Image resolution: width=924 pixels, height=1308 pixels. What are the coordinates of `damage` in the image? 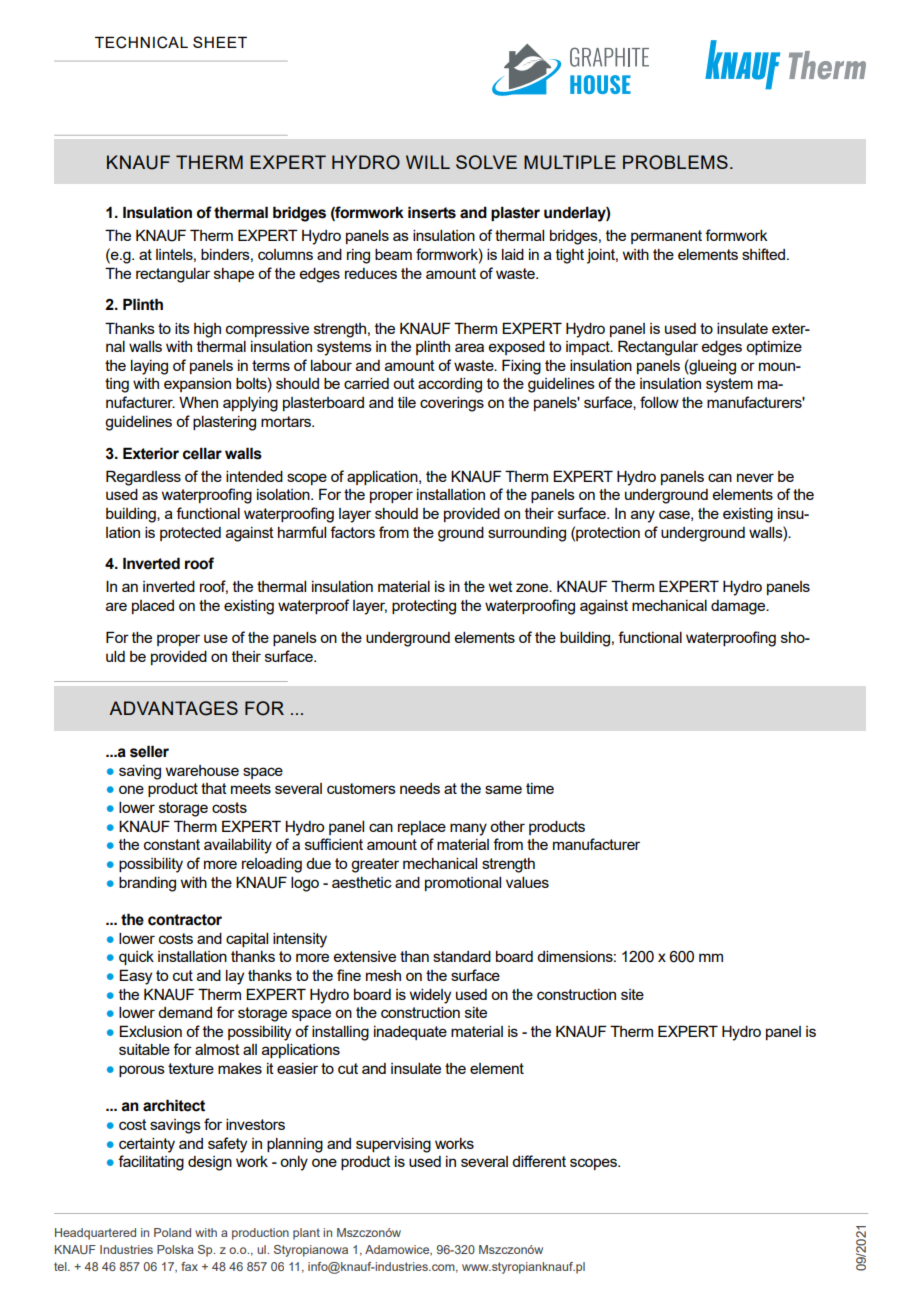 It's located at (739, 607).
